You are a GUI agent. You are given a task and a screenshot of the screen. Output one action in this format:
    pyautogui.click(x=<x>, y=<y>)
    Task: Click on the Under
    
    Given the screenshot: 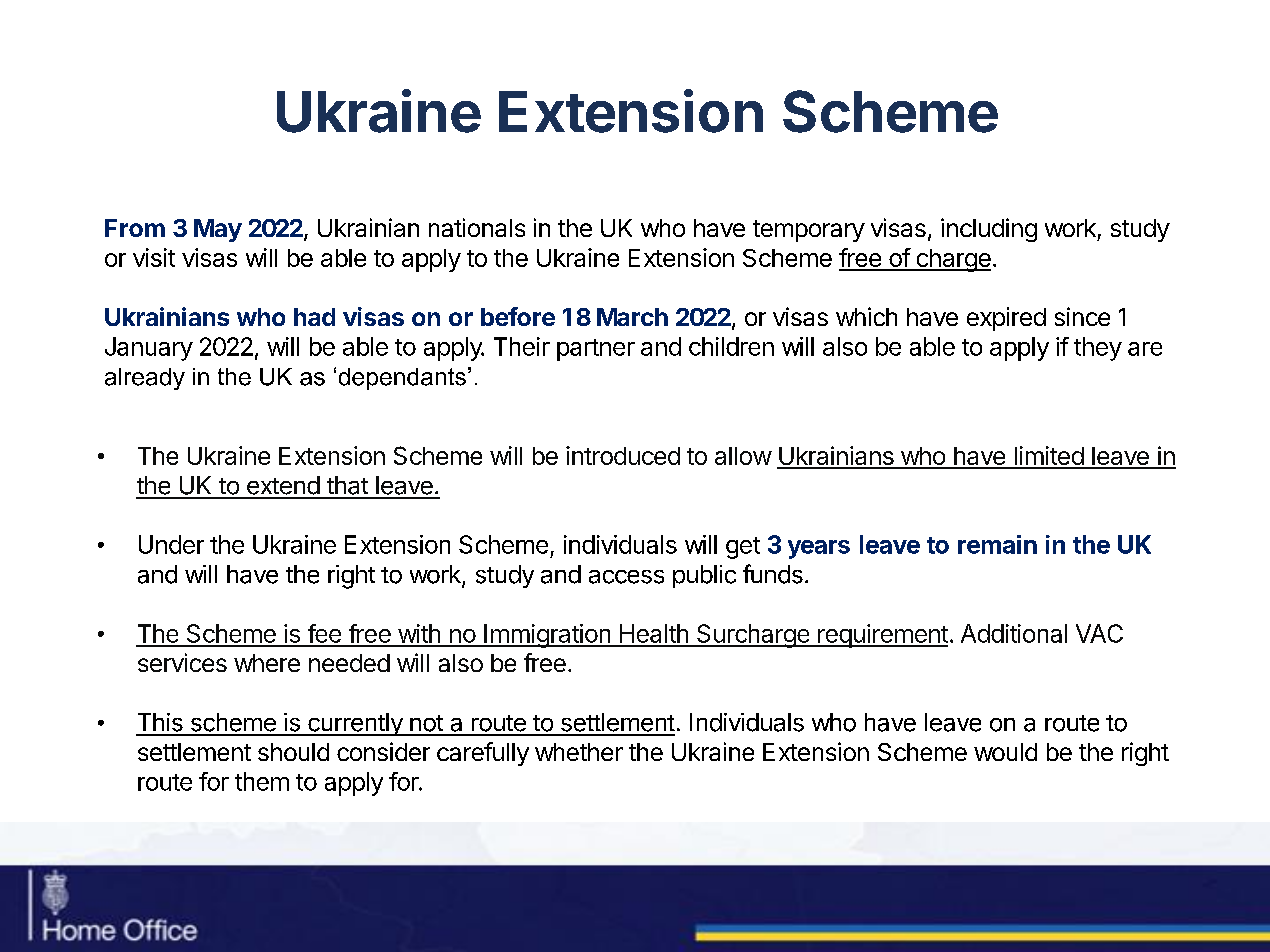 What is the action you would take?
    pyautogui.click(x=171, y=544)
